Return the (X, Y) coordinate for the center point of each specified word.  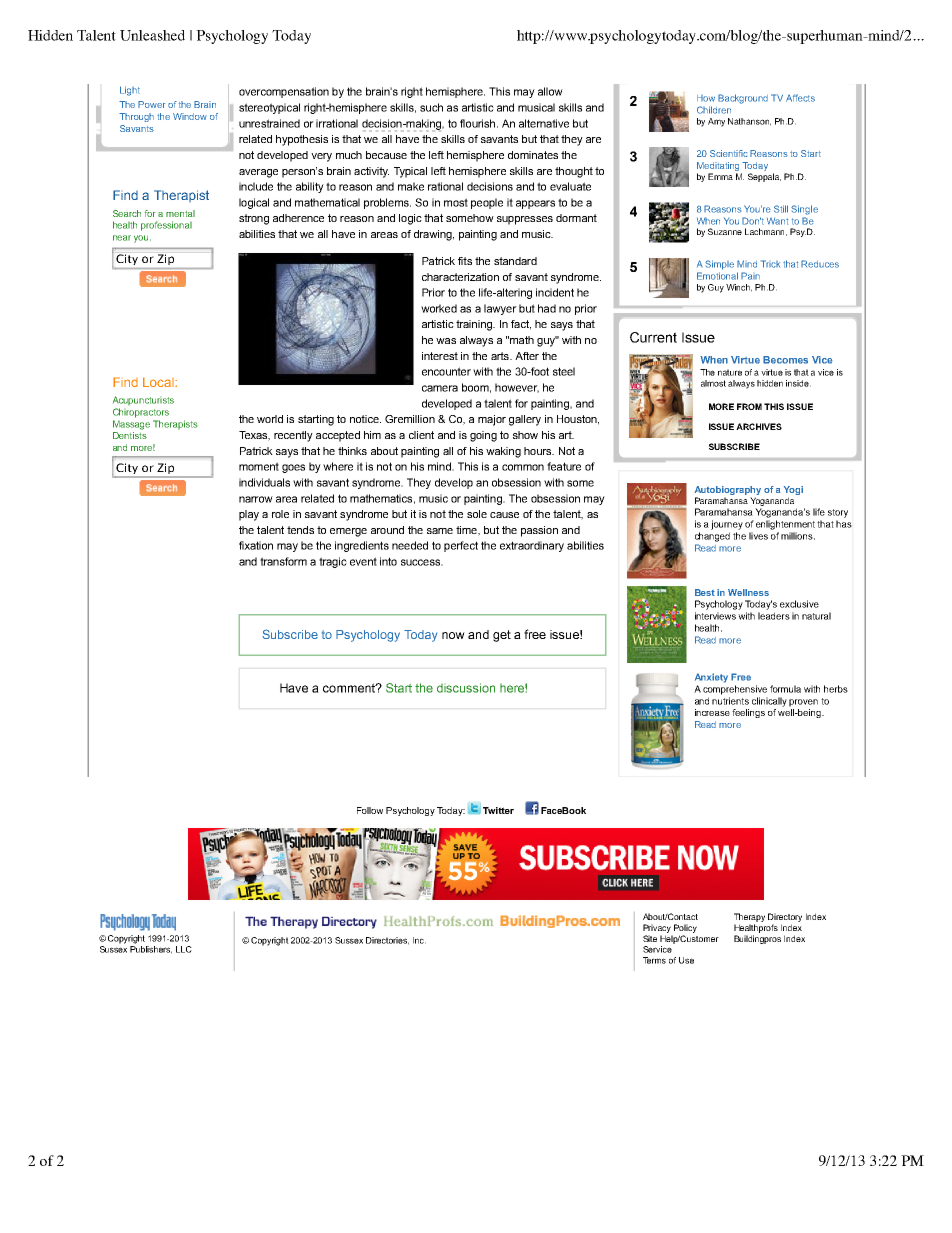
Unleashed (152, 35)
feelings (748, 713)
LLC (184, 949)
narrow (256, 499)
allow (550, 91)
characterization (460, 277)
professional (166, 226)
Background (743, 99)
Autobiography (728, 490)
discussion (466, 688)
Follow (370, 810)
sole (477, 514)
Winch (739, 288)
